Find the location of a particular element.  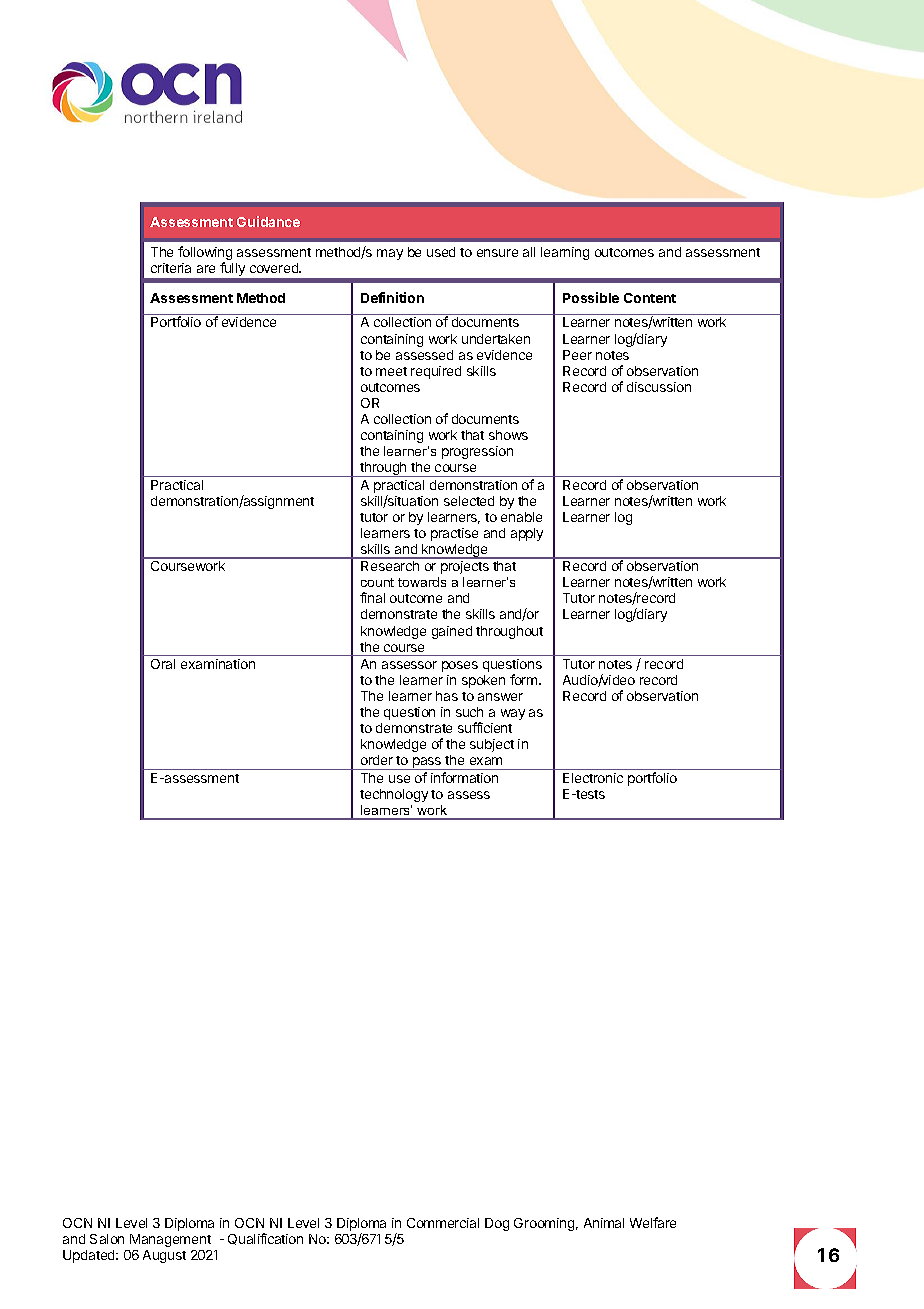

may is located at coordinates (390, 254).
